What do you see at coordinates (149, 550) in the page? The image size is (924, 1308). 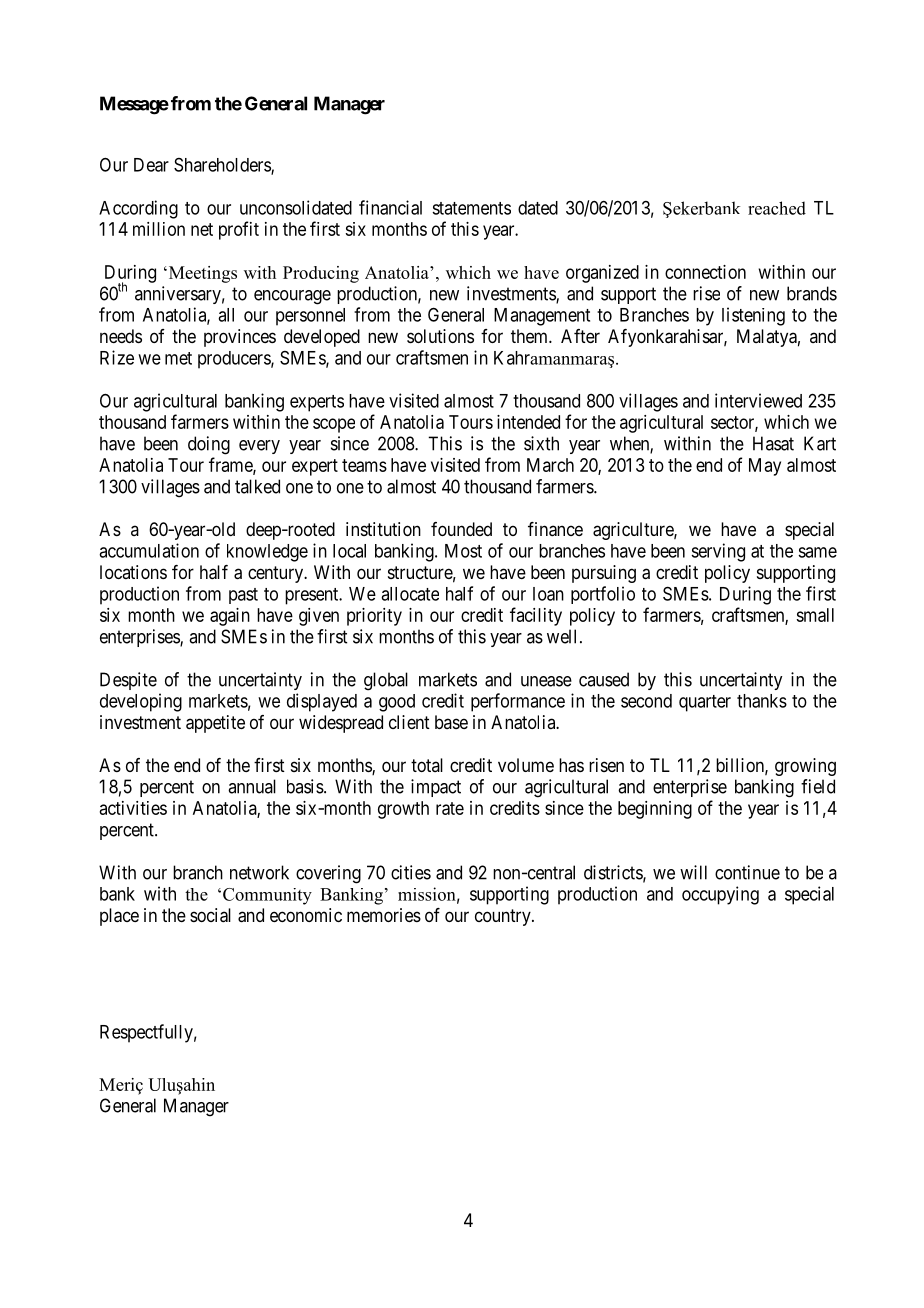 I see `accumulation` at bounding box center [149, 550].
